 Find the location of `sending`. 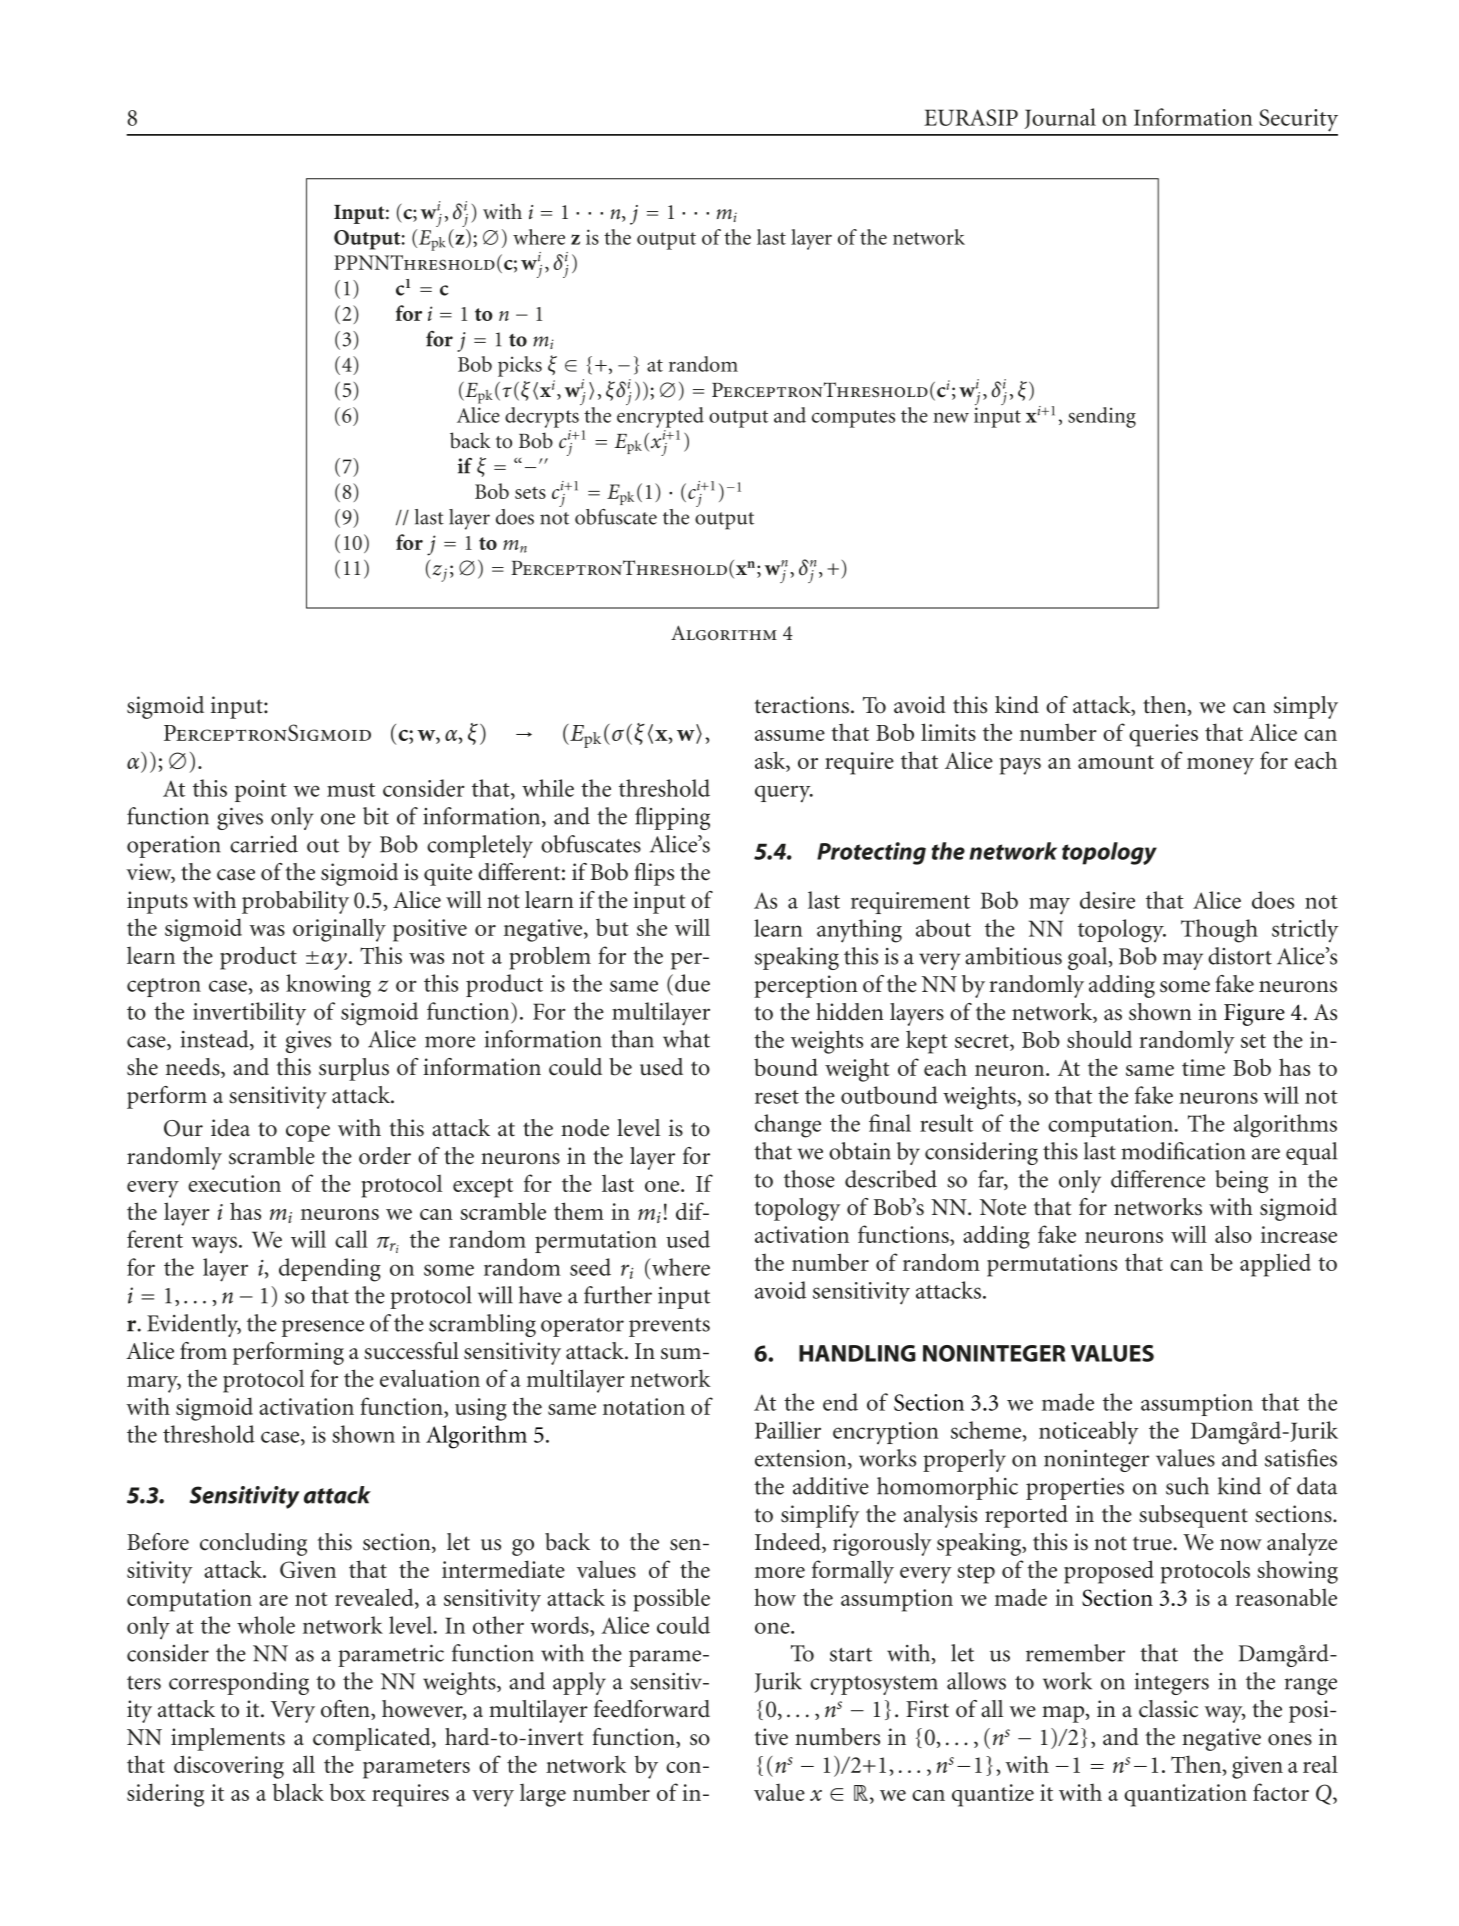

sending is located at coordinates (1102, 417).
